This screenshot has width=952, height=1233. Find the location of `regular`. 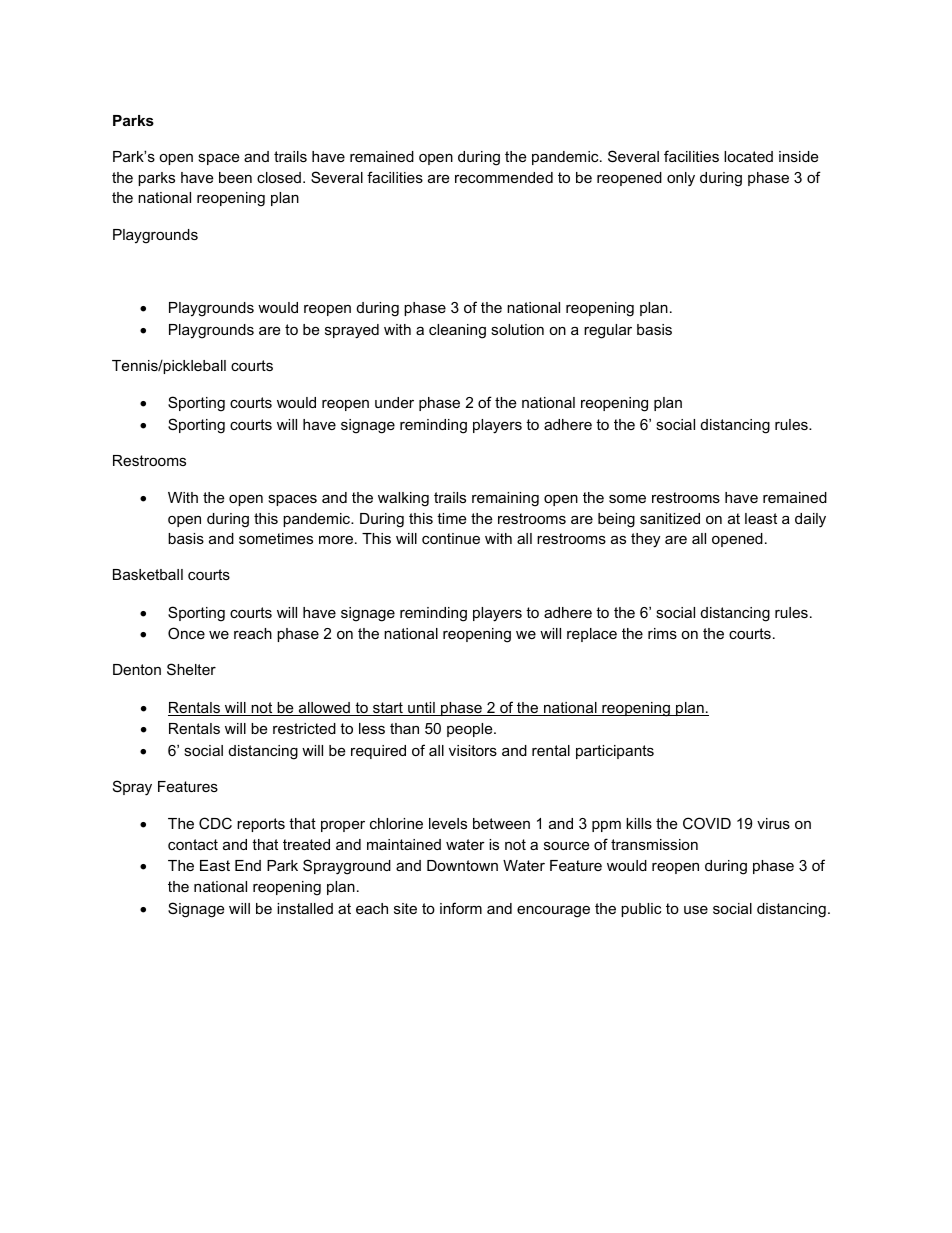

regular is located at coordinates (608, 331).
